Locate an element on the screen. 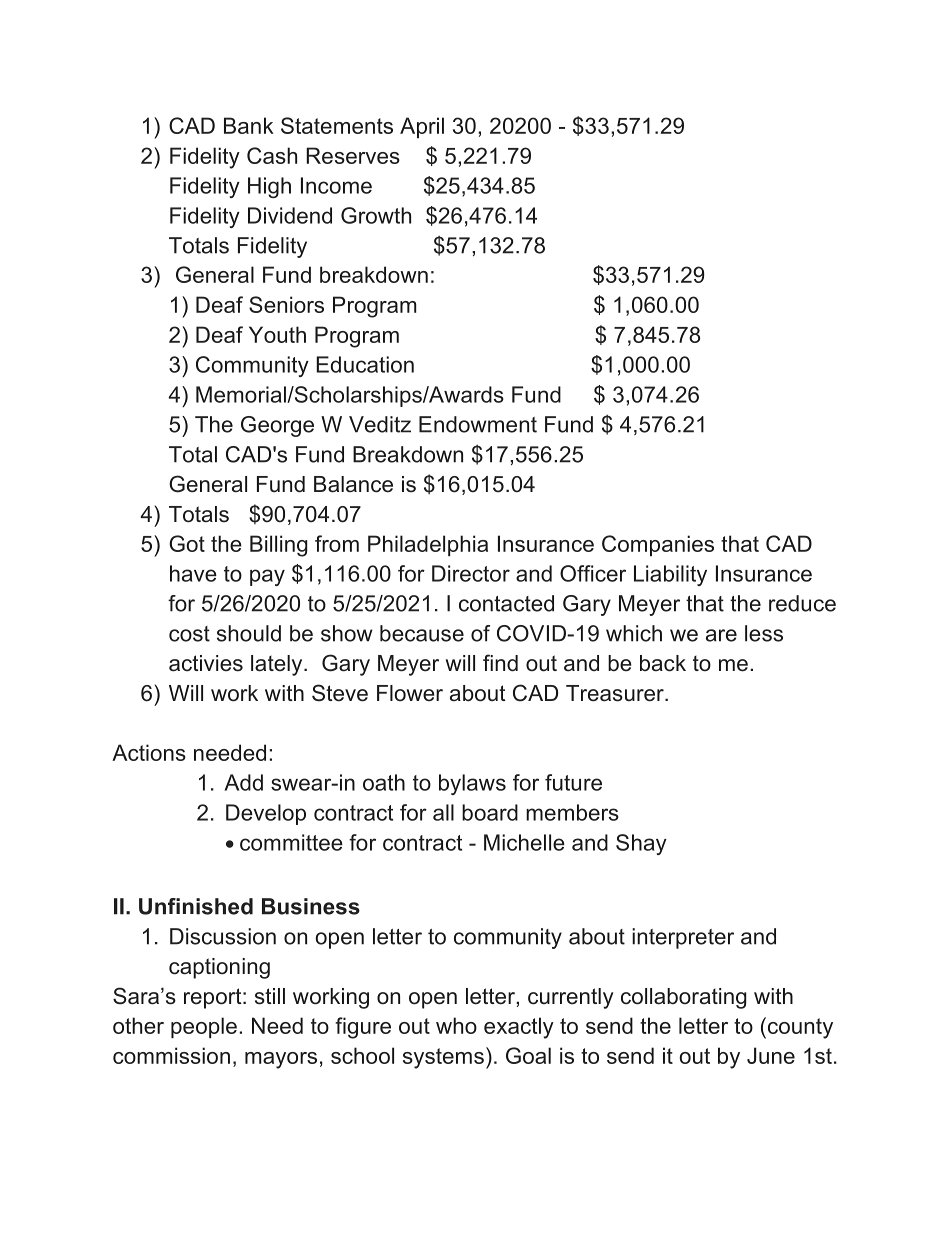 This screenshot has width=952, height=1233. people is located at coordinates (204, 1027).
